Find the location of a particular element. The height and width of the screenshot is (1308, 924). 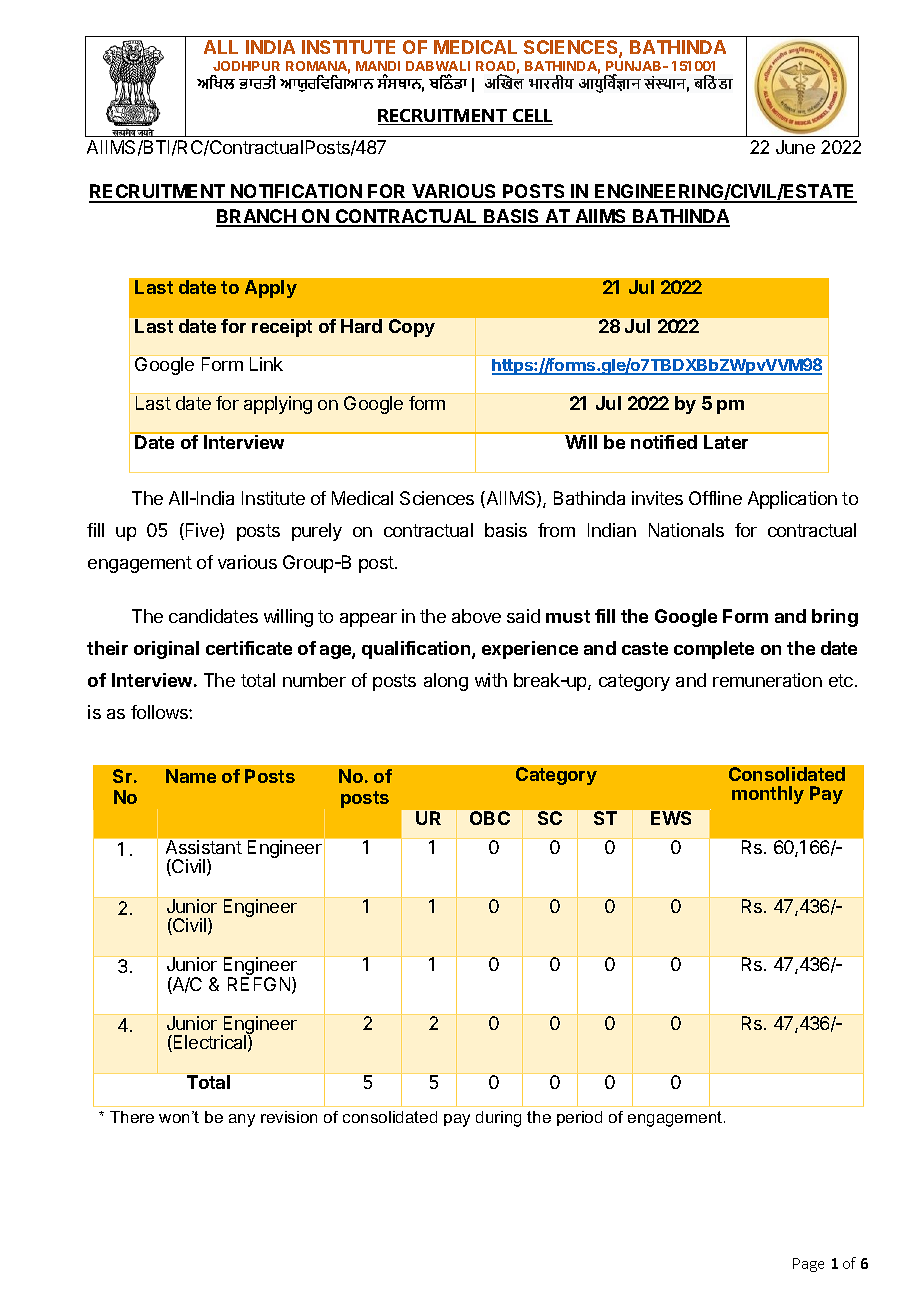

from is located at coordinates (556, 530).
